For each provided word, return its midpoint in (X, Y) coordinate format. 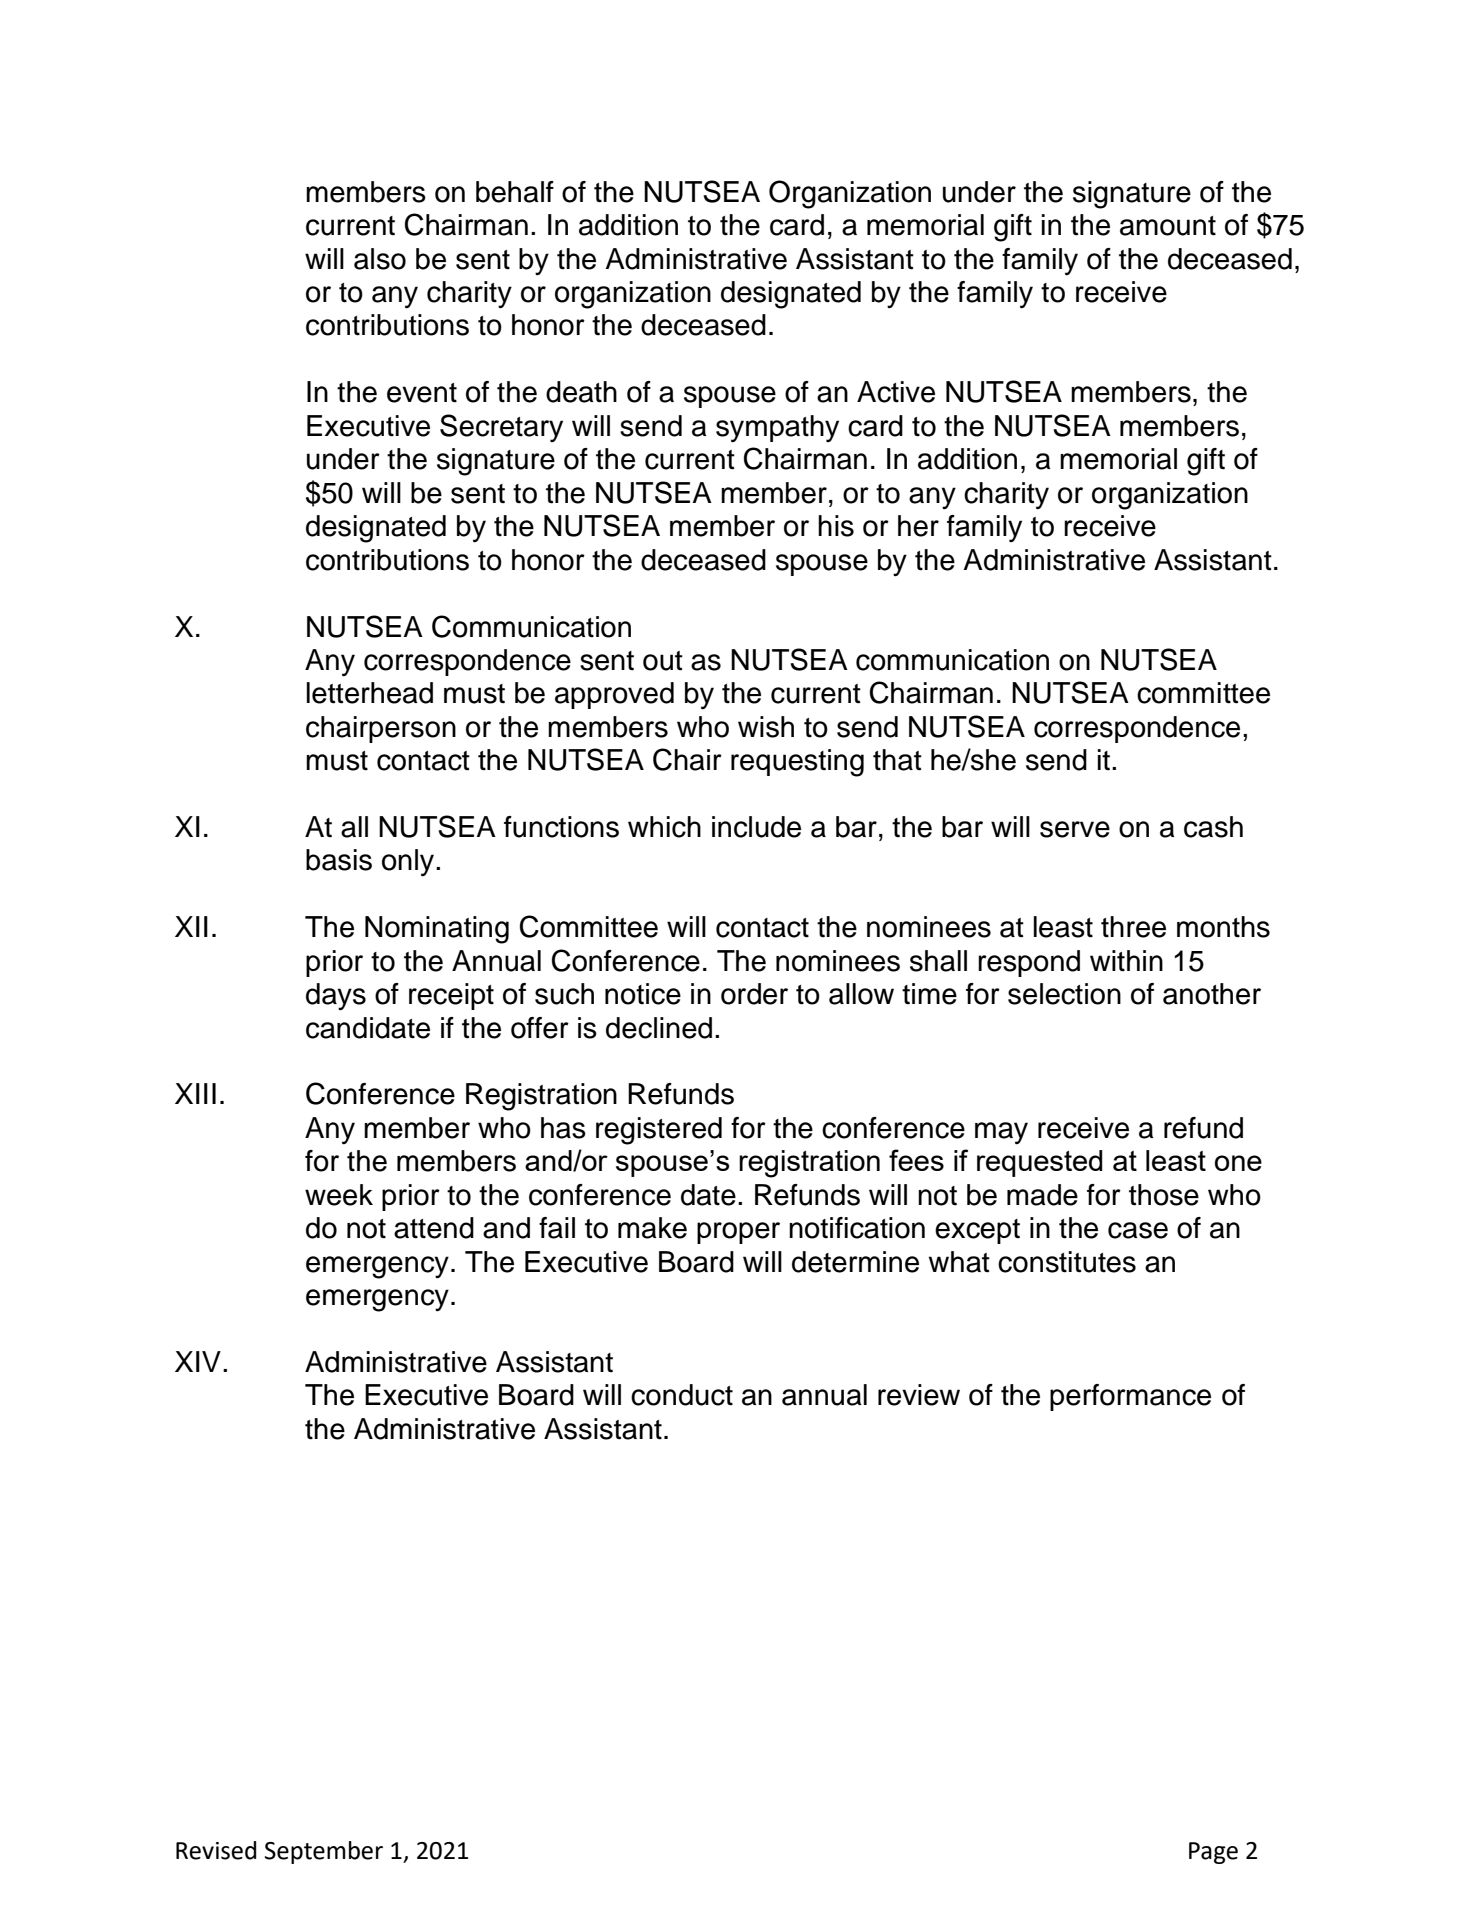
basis (339, 860)
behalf (515, 192)
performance (1130, 1397)
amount (1168, 226)
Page (1213, 1853)
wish (766, 727)
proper (738, 1233)
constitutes (1067, 1262)
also (380, 259)
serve (1075, 829)
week (339, 1195)
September (324, 1852)
